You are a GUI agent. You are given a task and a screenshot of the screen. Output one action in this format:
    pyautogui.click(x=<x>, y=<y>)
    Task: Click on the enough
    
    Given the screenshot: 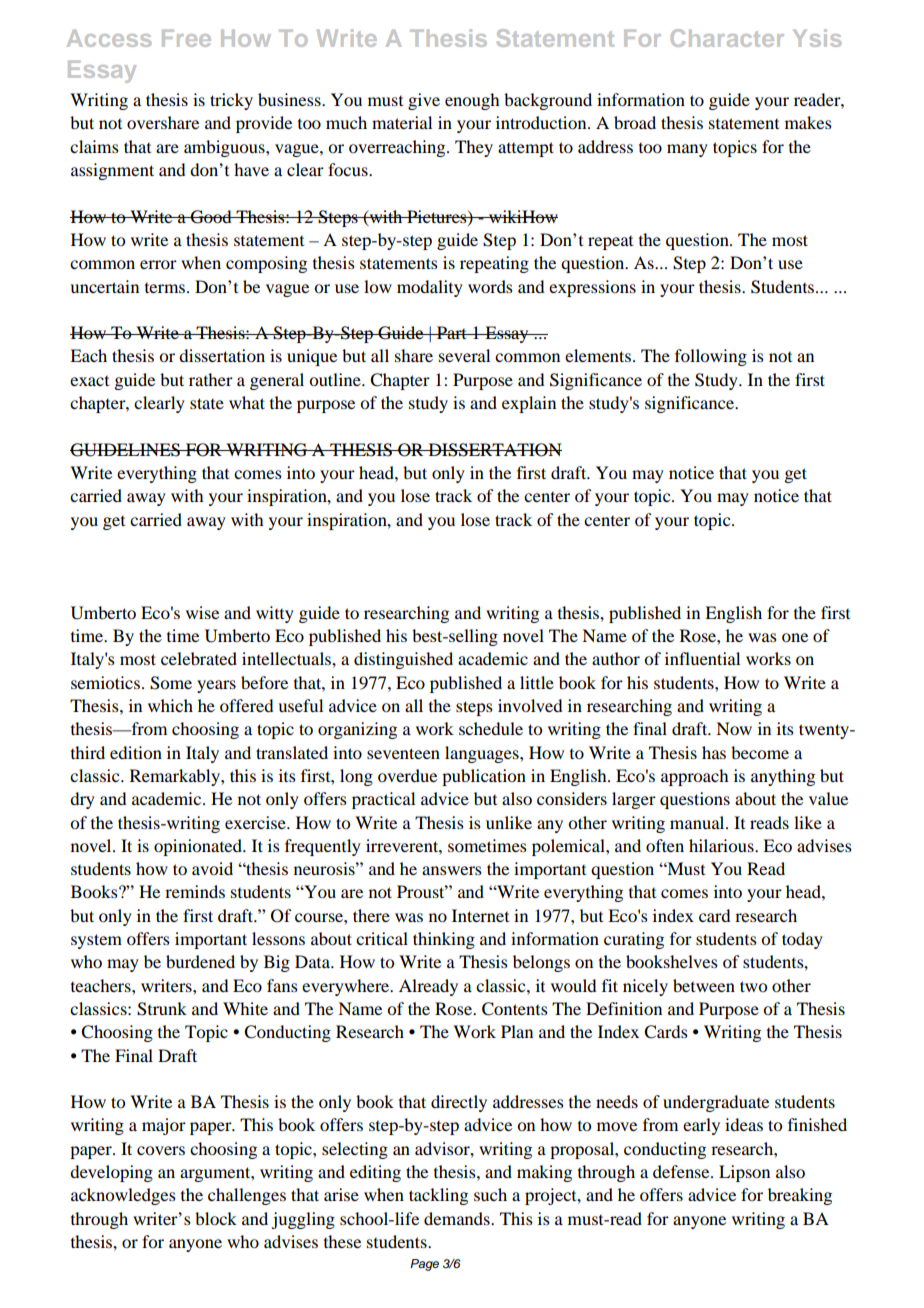 What is the action you would take?
    pyautogui.click(x=472, y=101)
